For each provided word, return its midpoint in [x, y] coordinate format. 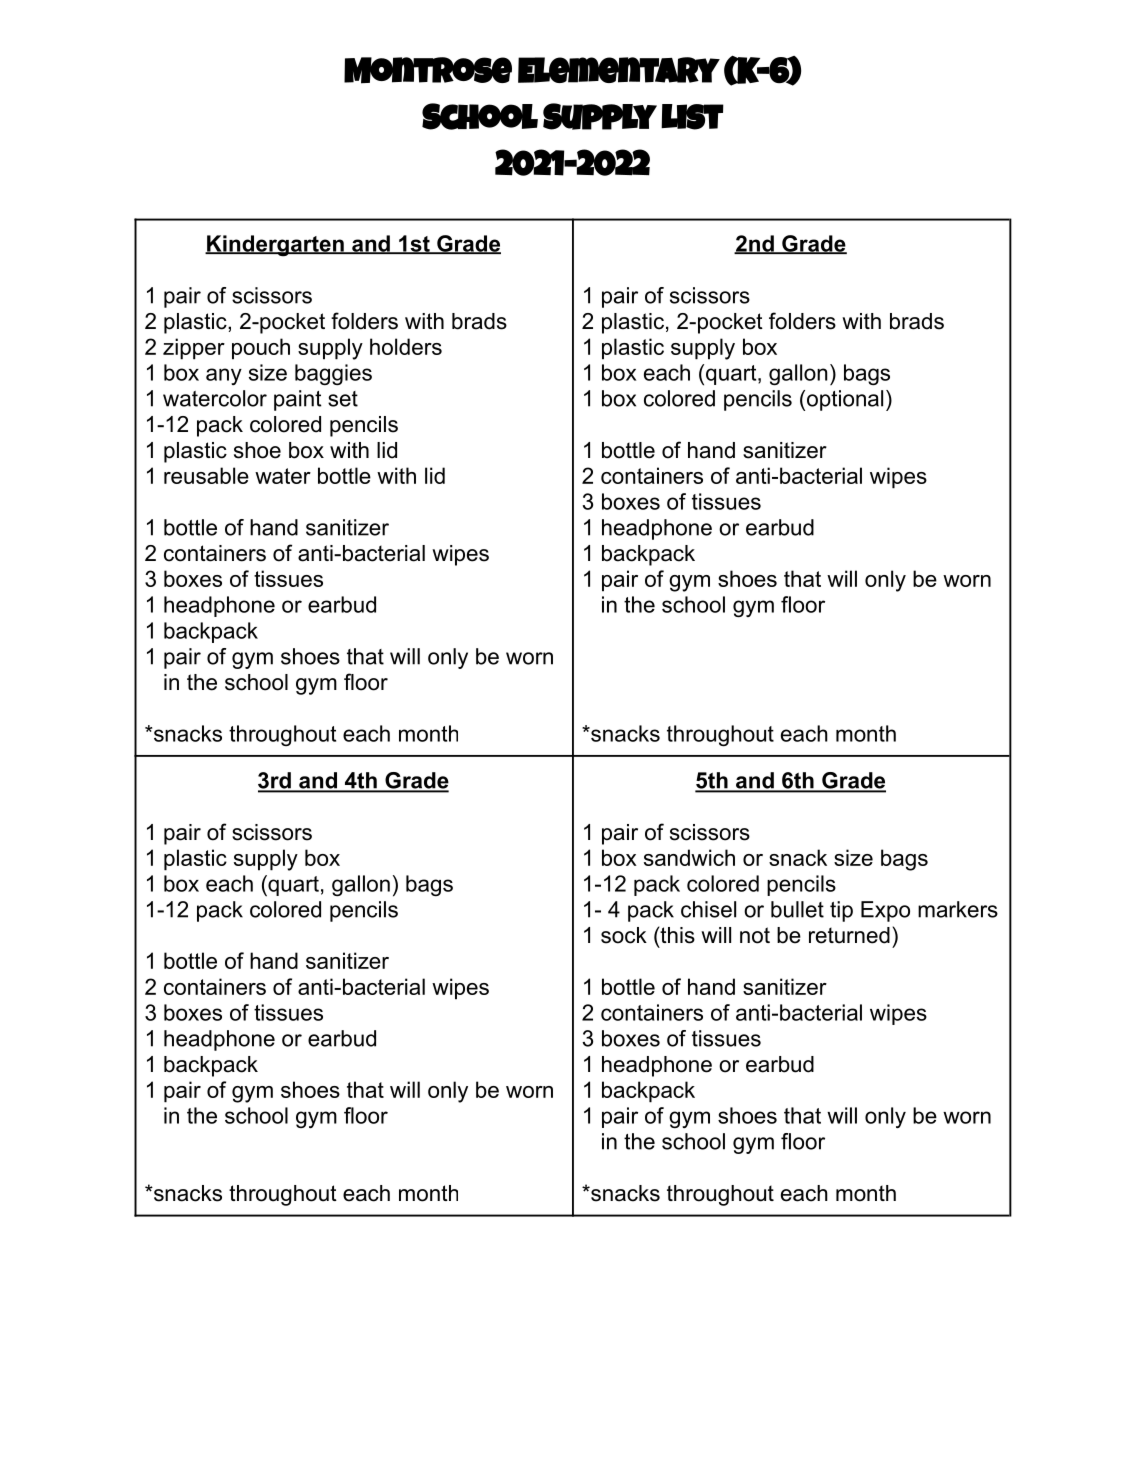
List [692, 117]
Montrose [428, 70]
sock [624, 935]
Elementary [619, 70]
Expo [885, 911]
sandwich [689, 857]
